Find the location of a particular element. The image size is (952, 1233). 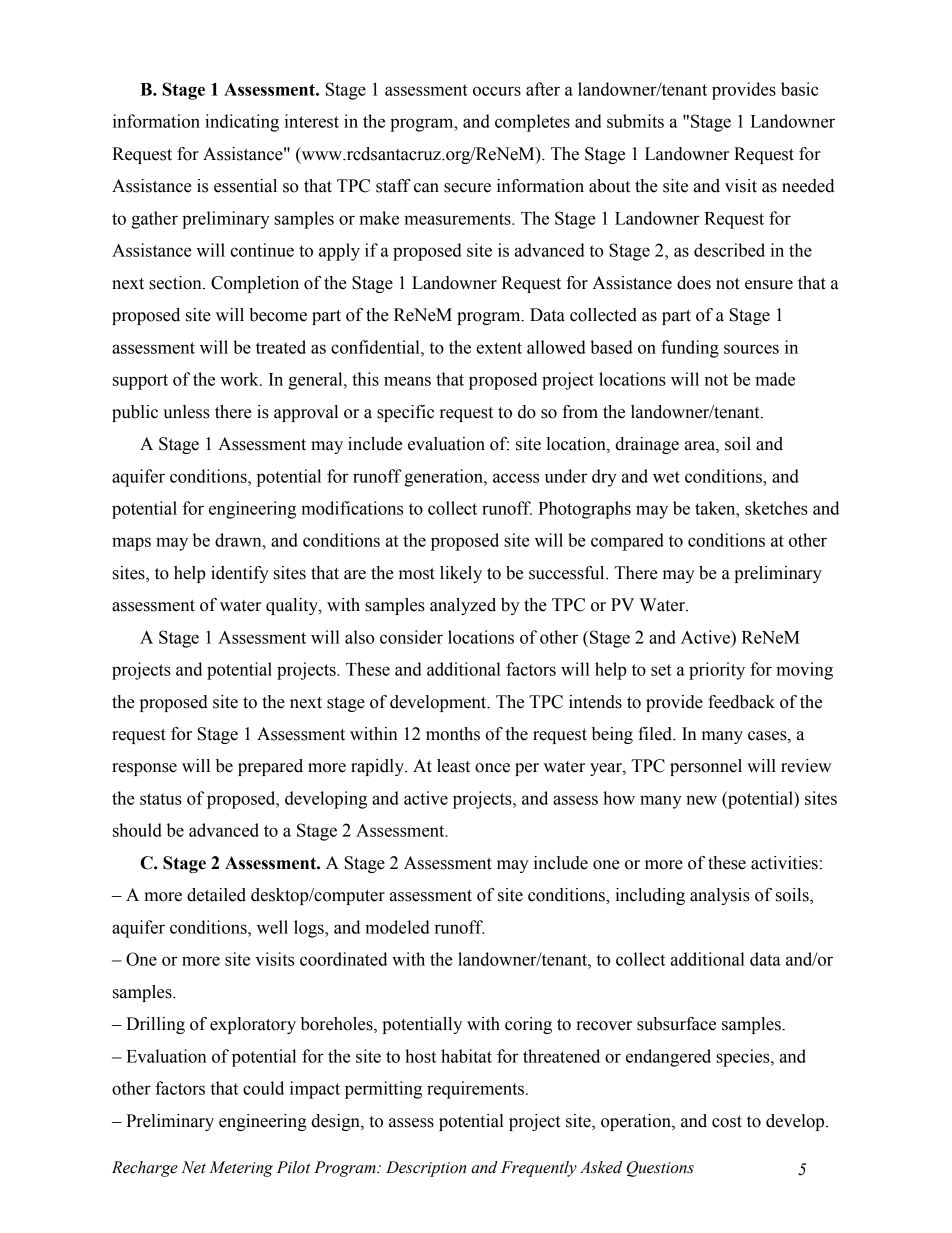

wet is located at coordinates (666, 477).
